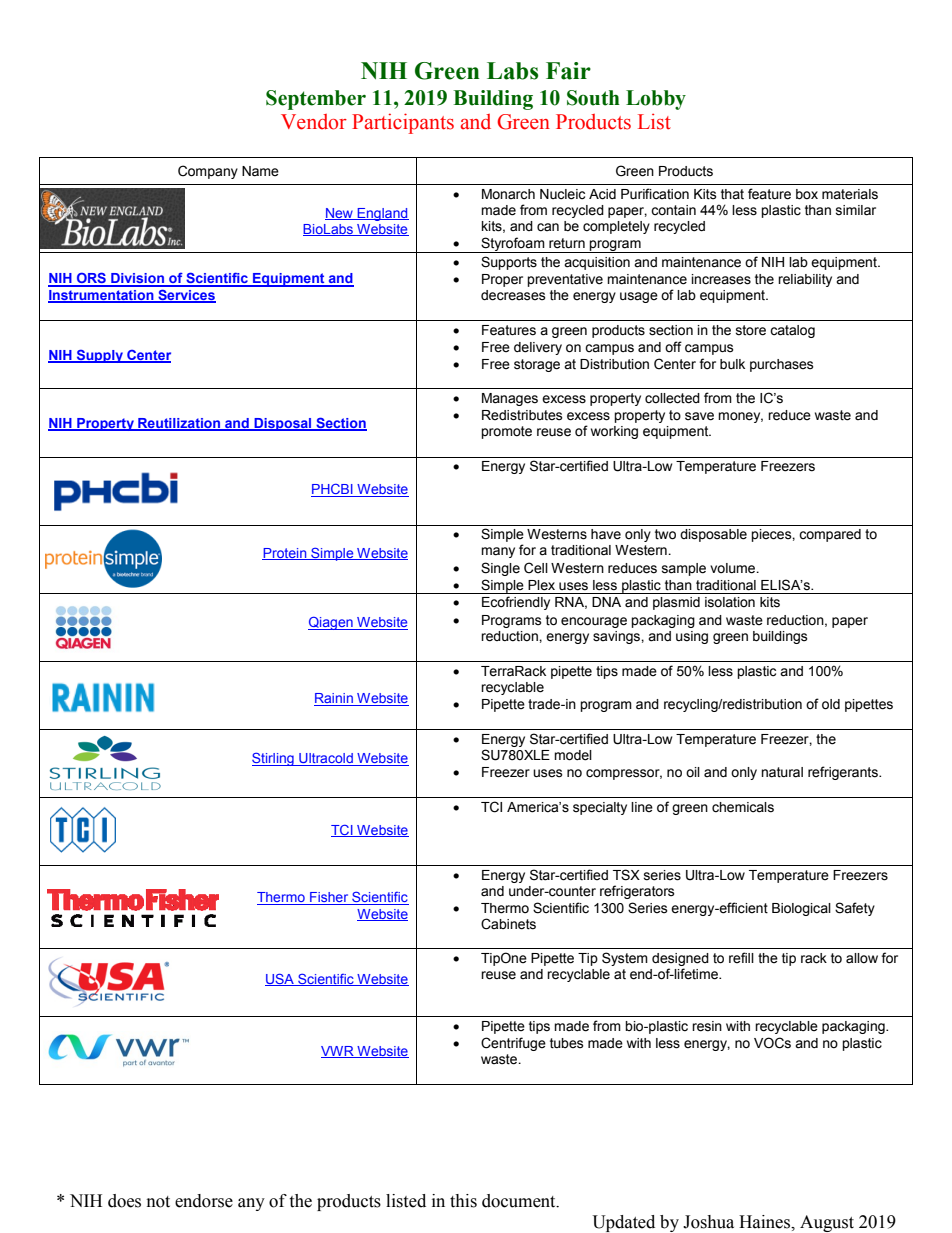 This document has height=1233, width=952. What do you see at coordinates (699, 416) in the document?
I see `save` at bounding box center [699, 416].
